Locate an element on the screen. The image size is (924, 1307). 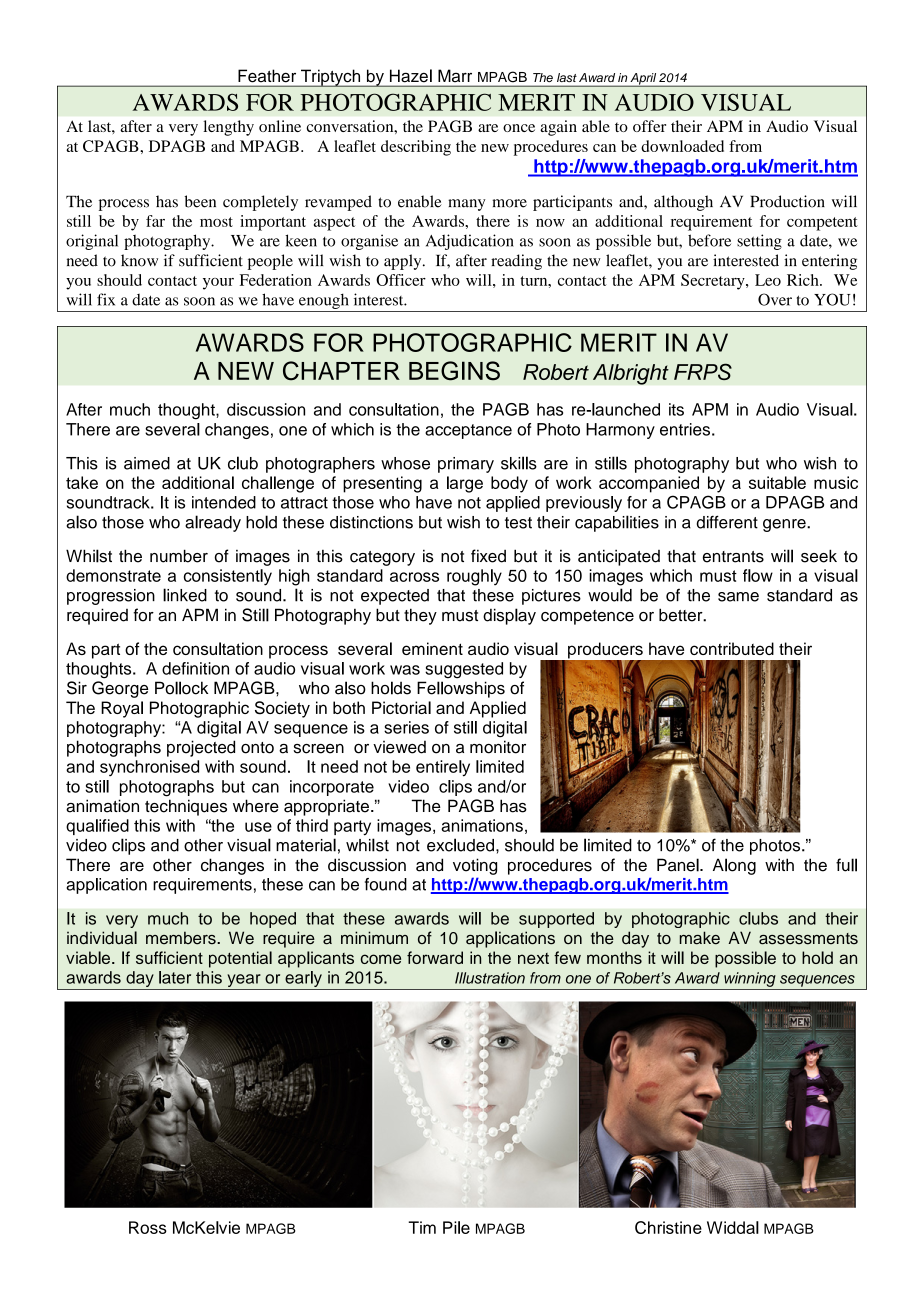
aimed is located at coordinates (147, 463).
